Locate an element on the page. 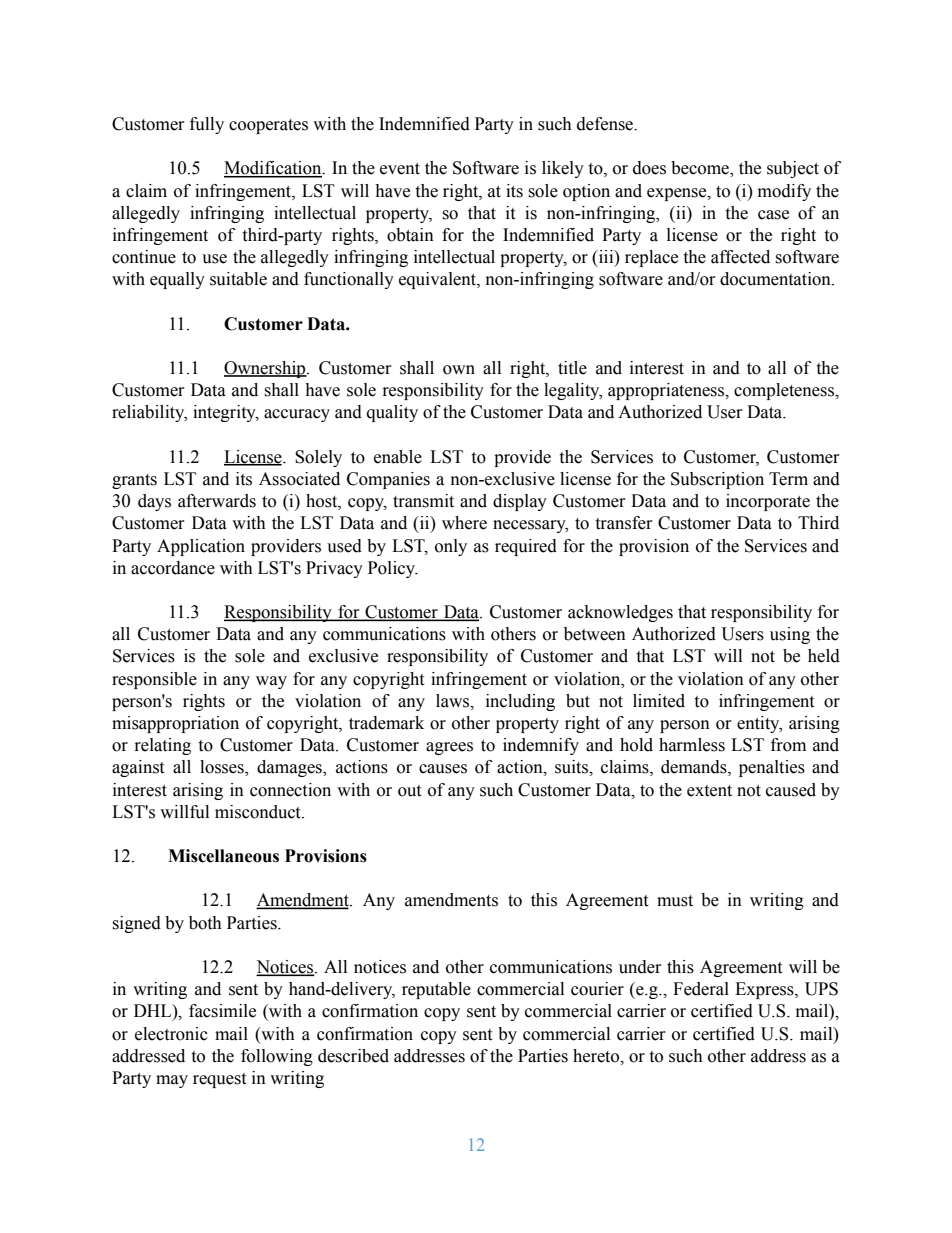 The height and width of the document is (1233, 952). event is located at coordinates (400, 169).
